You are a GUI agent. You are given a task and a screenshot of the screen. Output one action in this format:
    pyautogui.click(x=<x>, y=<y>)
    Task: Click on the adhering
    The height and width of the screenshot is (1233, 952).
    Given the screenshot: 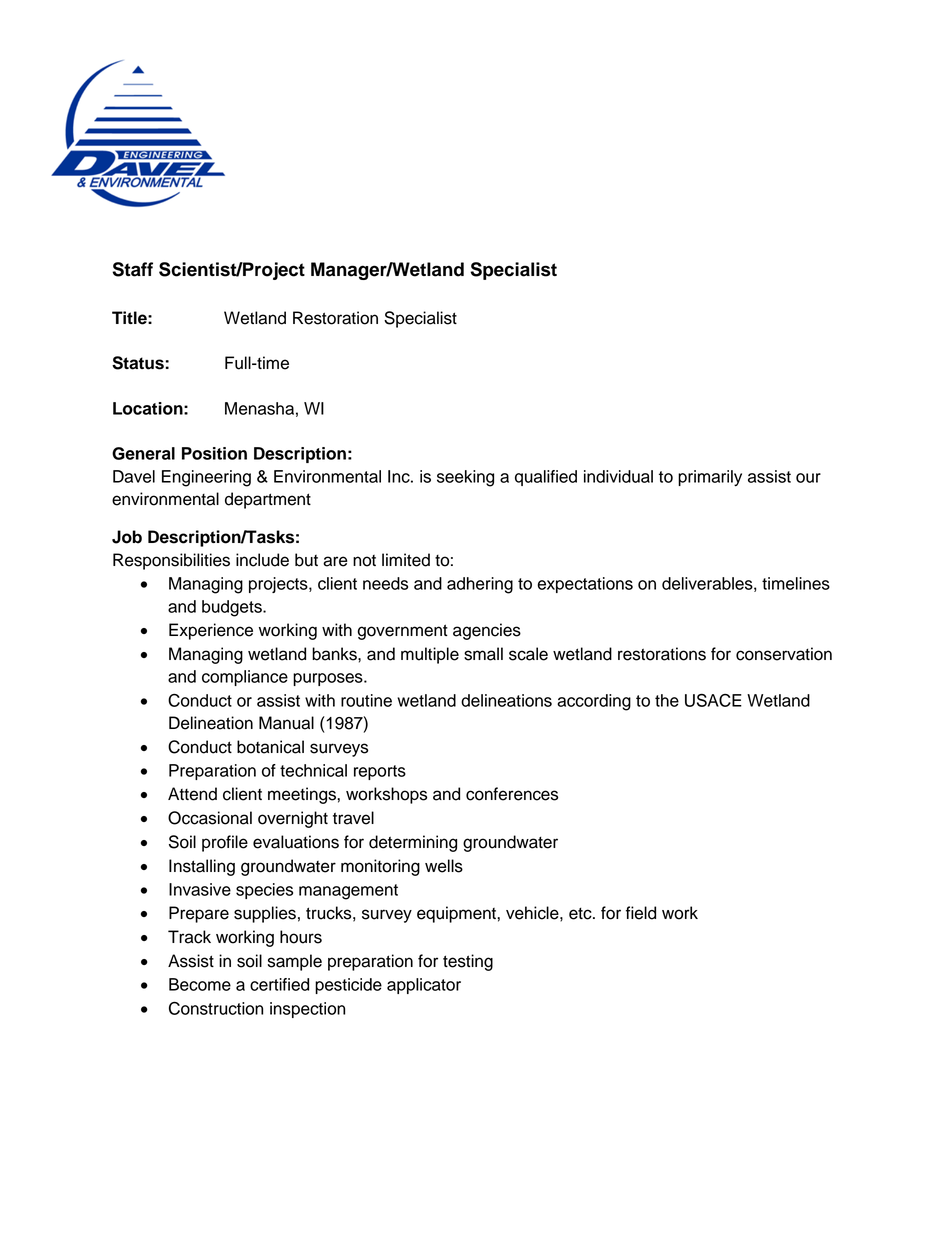 What is the action you would take?
    pyautogui.click(x=480, y=585)
